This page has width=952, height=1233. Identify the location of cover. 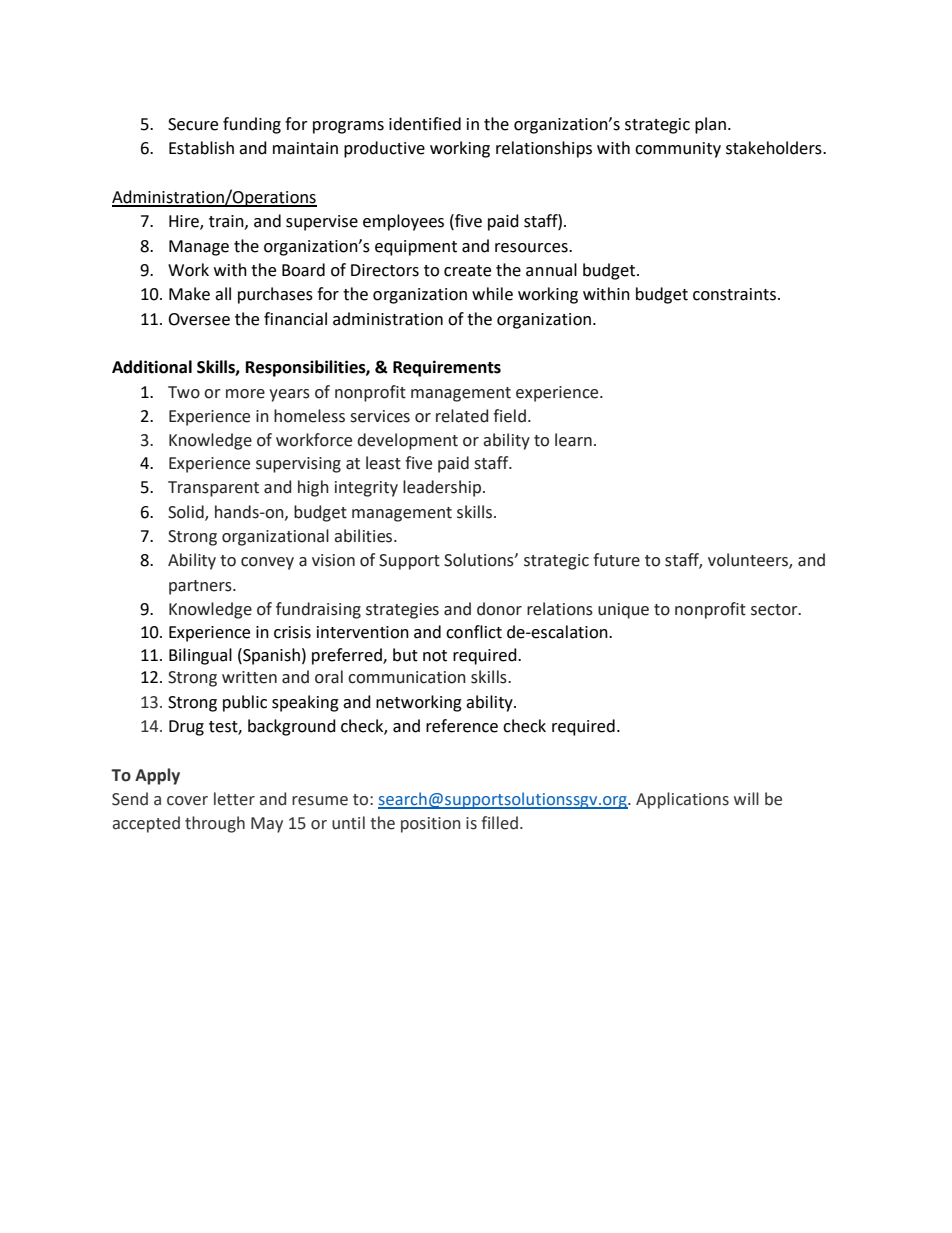
(187, 801).
